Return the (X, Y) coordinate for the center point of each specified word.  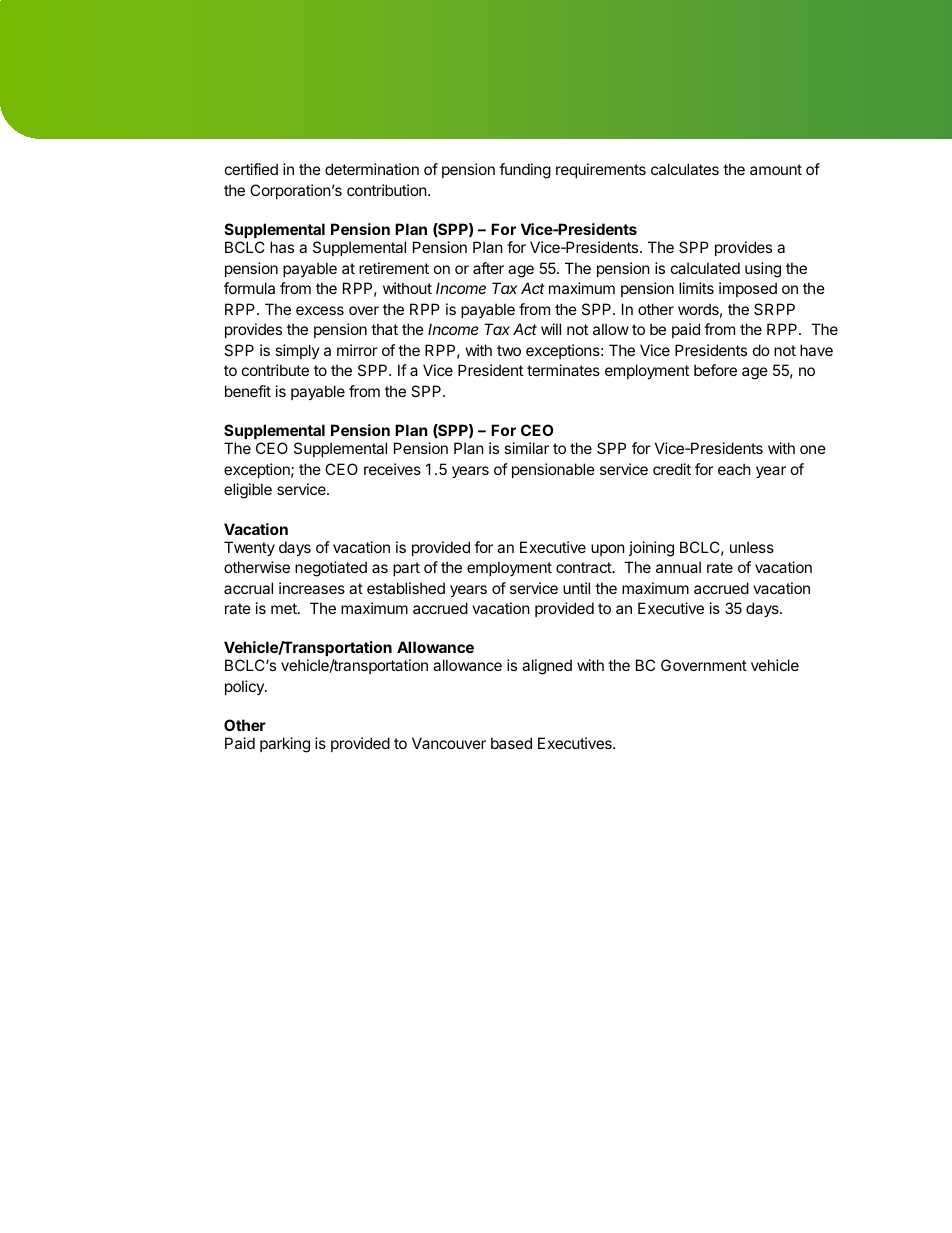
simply (297, 351)
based (511, 743)
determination (372, 169)
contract (584, 567)
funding (525, 171)
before (715, 370)
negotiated (331, 569)
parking (285, 745)
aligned (547, 667)
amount (776, 169)
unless (752, 547)
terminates (563, 370)
